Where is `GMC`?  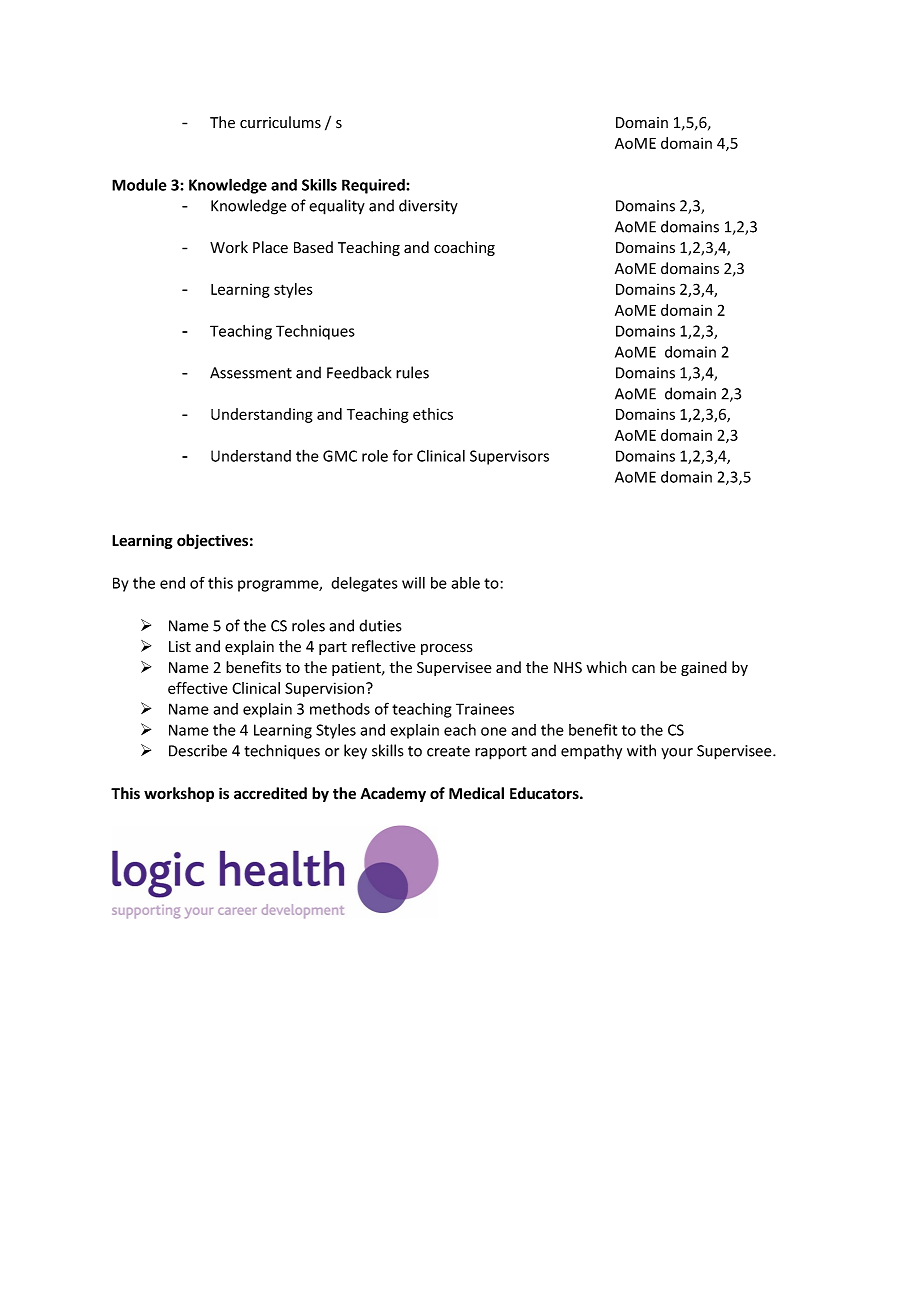 GMC is located at coordinates (340, 456).
